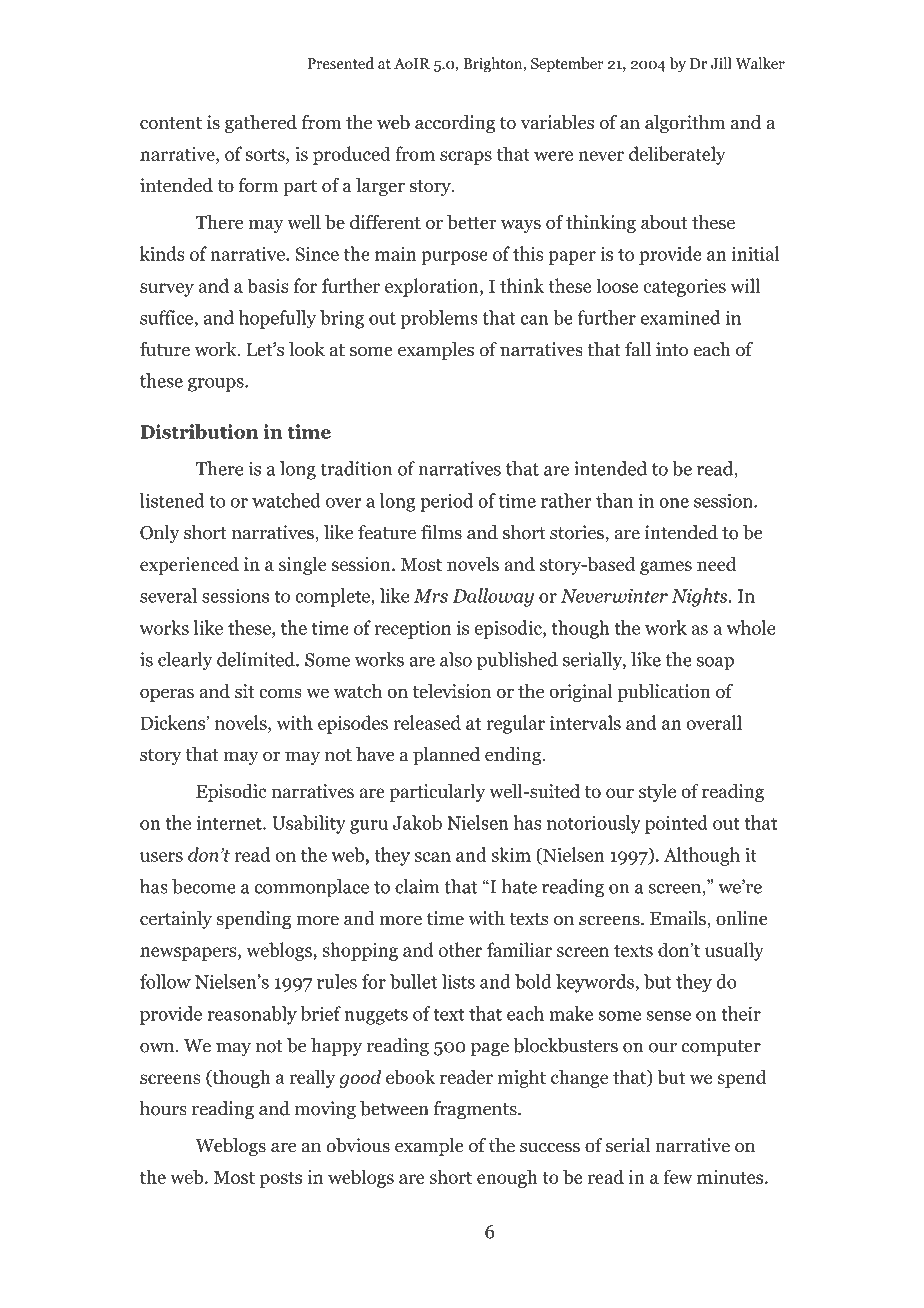 This screenshot has width=924, height=1308. What do you see at coordinates (439, 319) in the screenshot?
I see `problems` at bounding box center [439, 319].
